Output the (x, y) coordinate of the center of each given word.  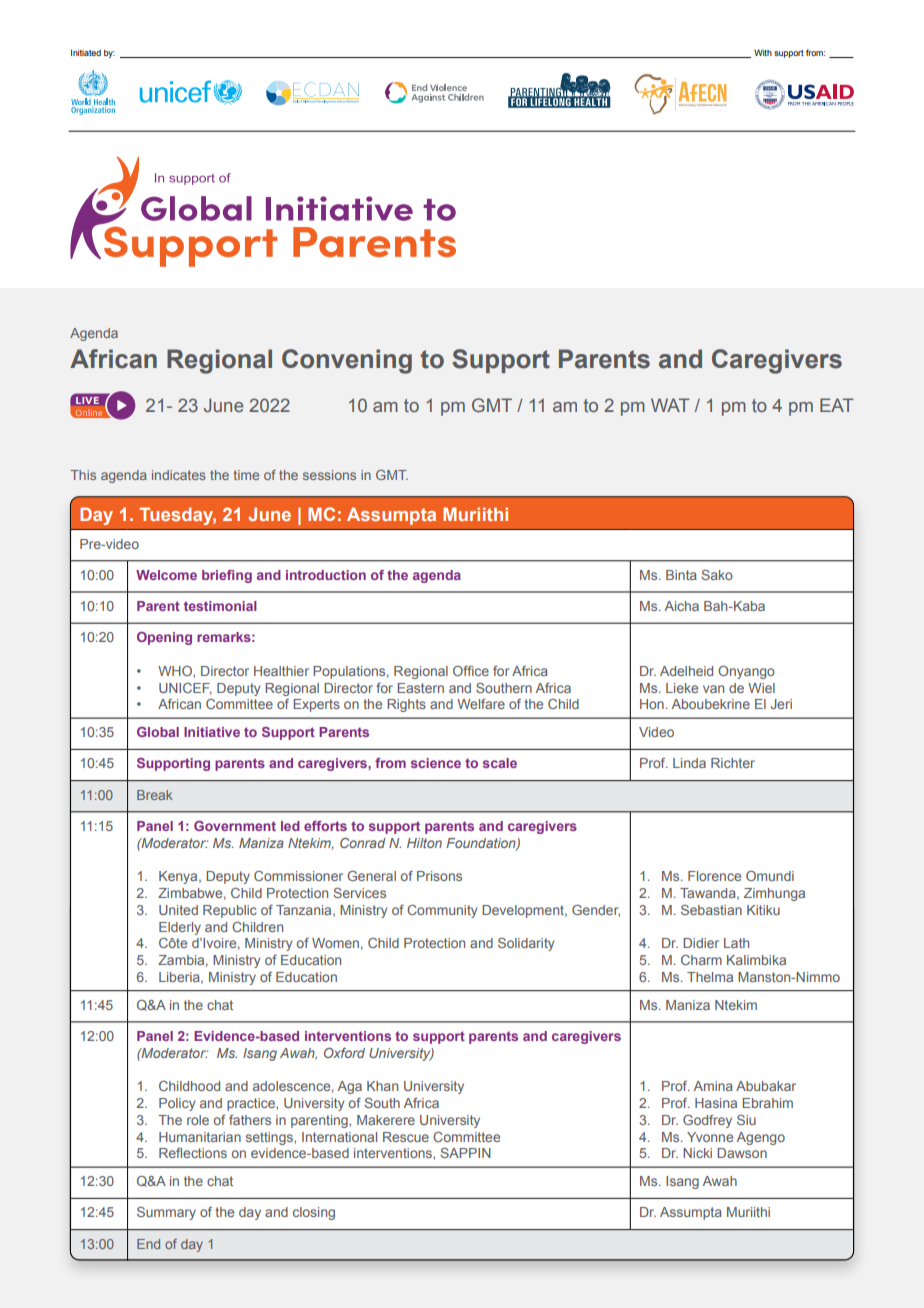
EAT (837, 405)
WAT (670, 405)
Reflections (193, 1153)
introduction (326, 575)
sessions (329, 475)
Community (442, 911)
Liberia (180, 978)
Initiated (86, 52)
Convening (347, 361)
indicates (179, 475)
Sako (717, 575)
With (763, 52)
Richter (733, 763)
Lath (736, 943)
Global (158, 732)
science (436, 763)
